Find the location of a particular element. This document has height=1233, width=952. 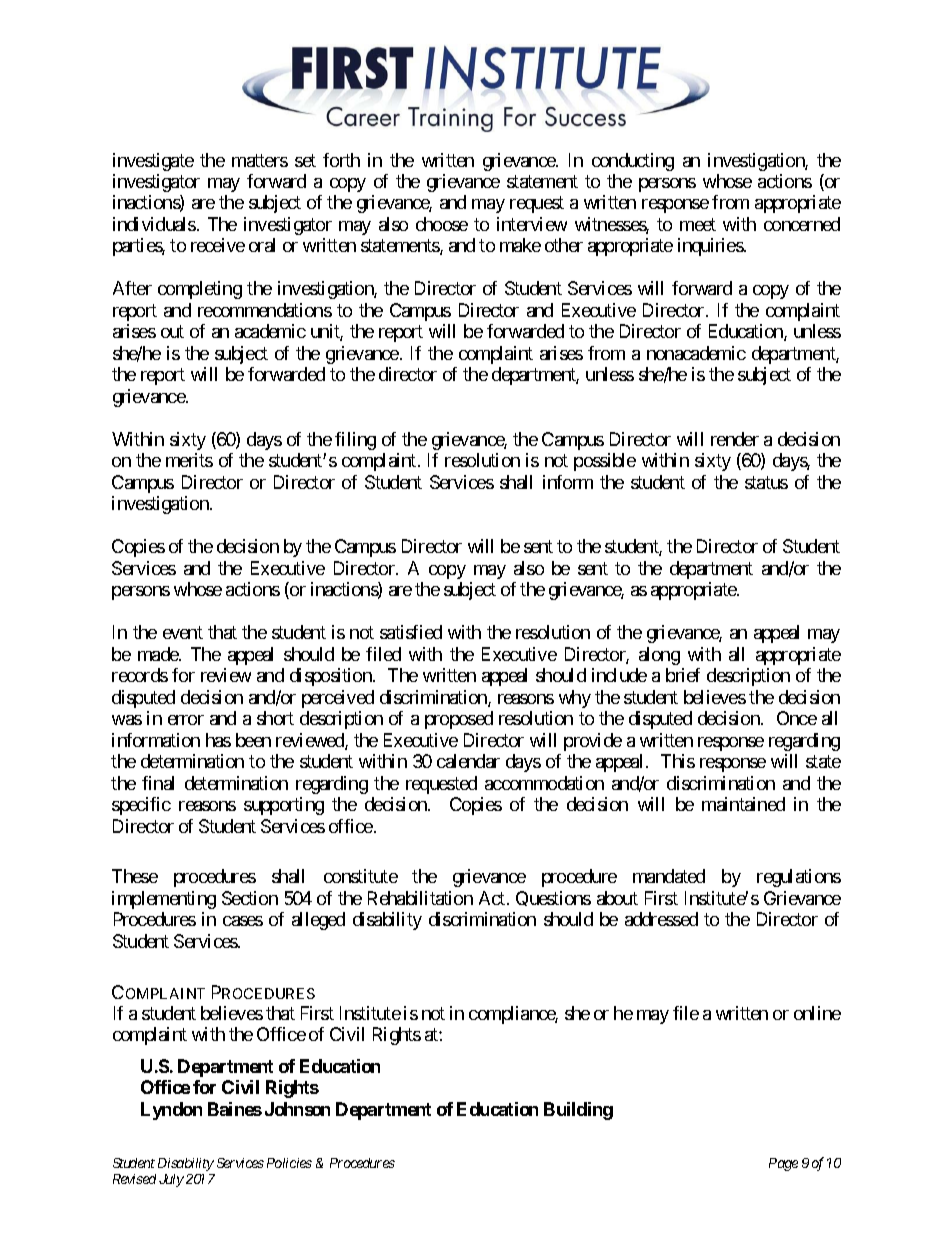

meet is located at coordinates (698, 224).
